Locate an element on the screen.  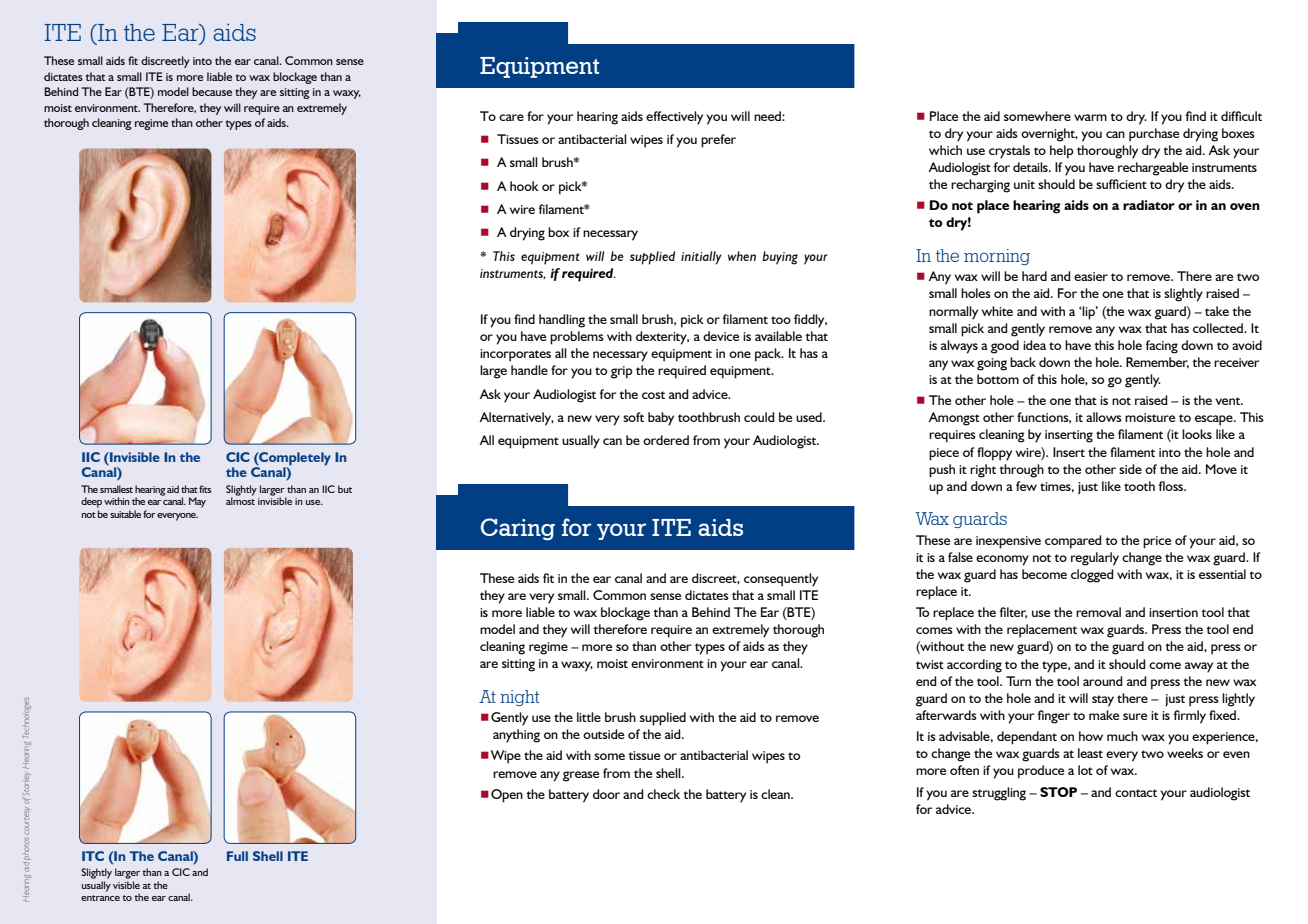
warm is located at coordinates (1090, 117).
